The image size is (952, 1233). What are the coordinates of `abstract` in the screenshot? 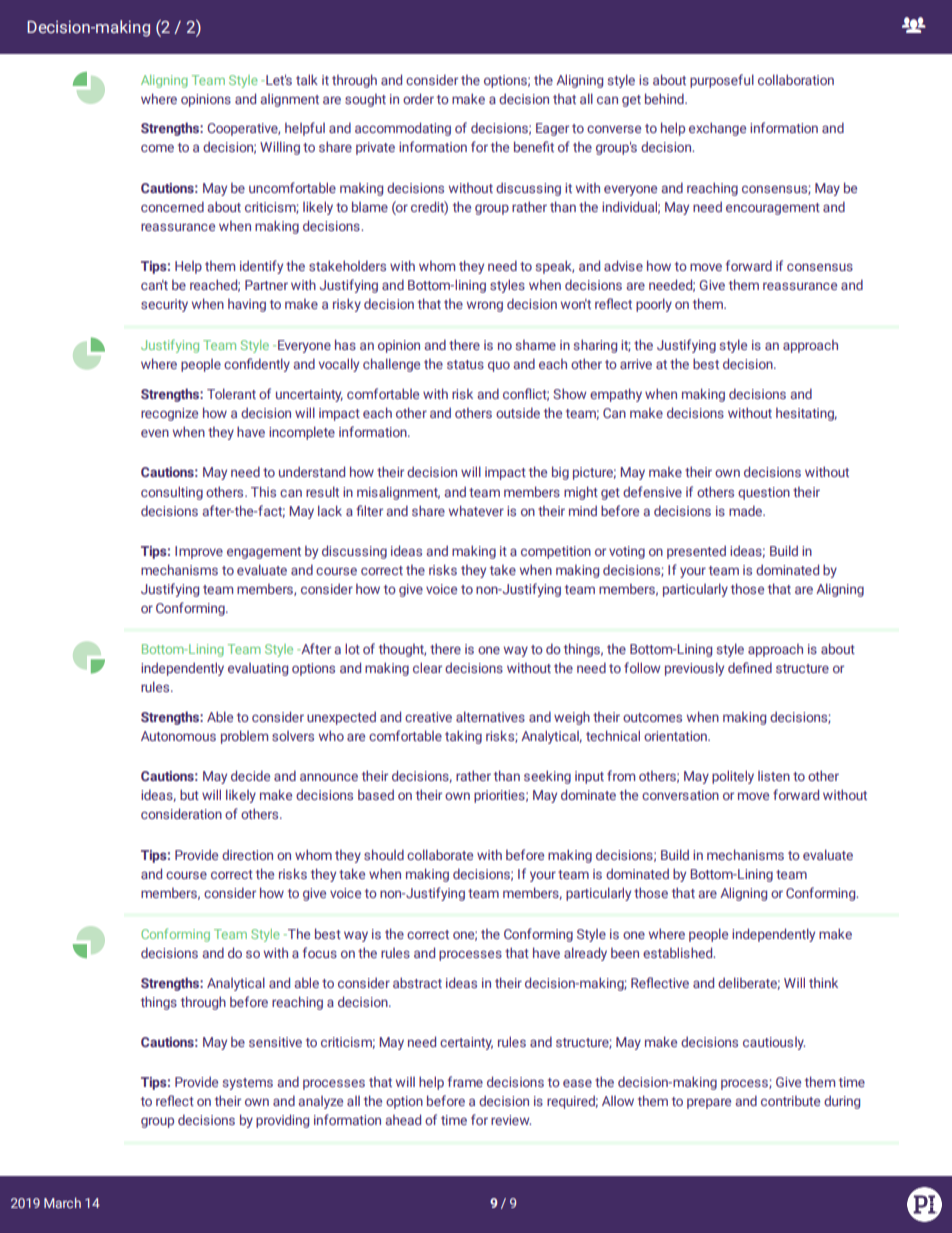 It's located at (417, 982).
